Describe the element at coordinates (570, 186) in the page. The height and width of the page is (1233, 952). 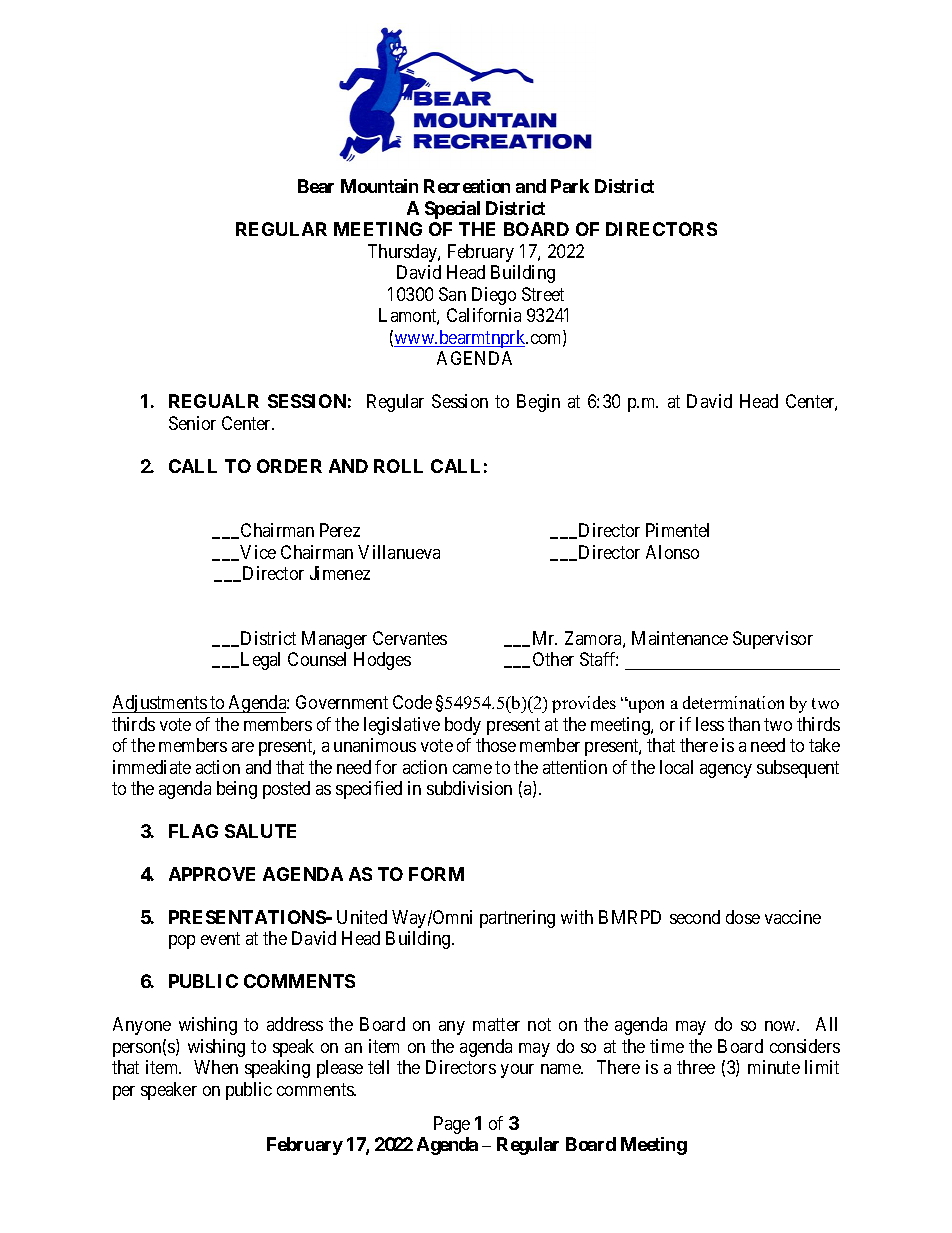
I see `Park` at that location.
